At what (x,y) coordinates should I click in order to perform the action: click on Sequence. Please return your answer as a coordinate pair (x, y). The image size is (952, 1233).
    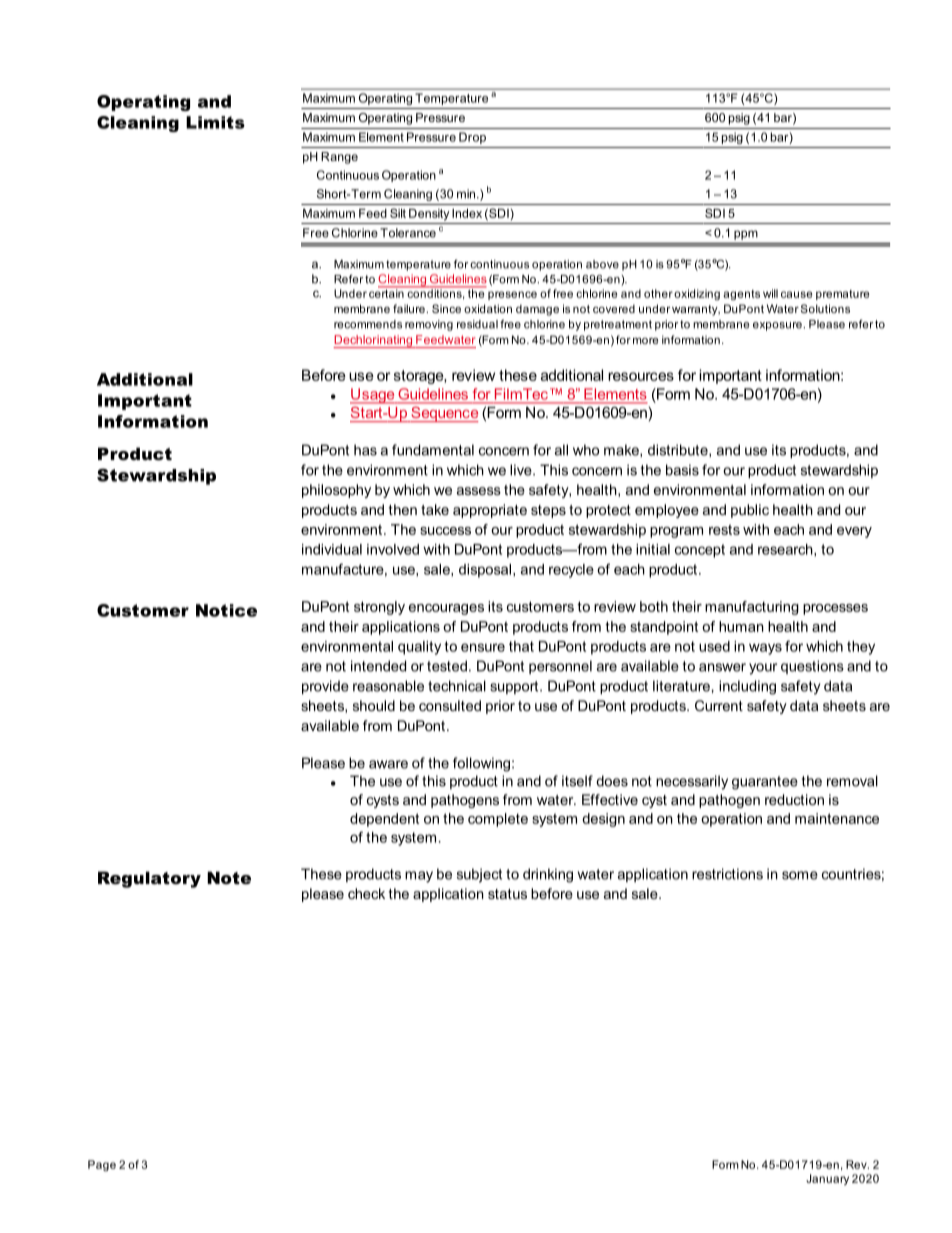
    Looking at the image, I should click on (443, 414).
